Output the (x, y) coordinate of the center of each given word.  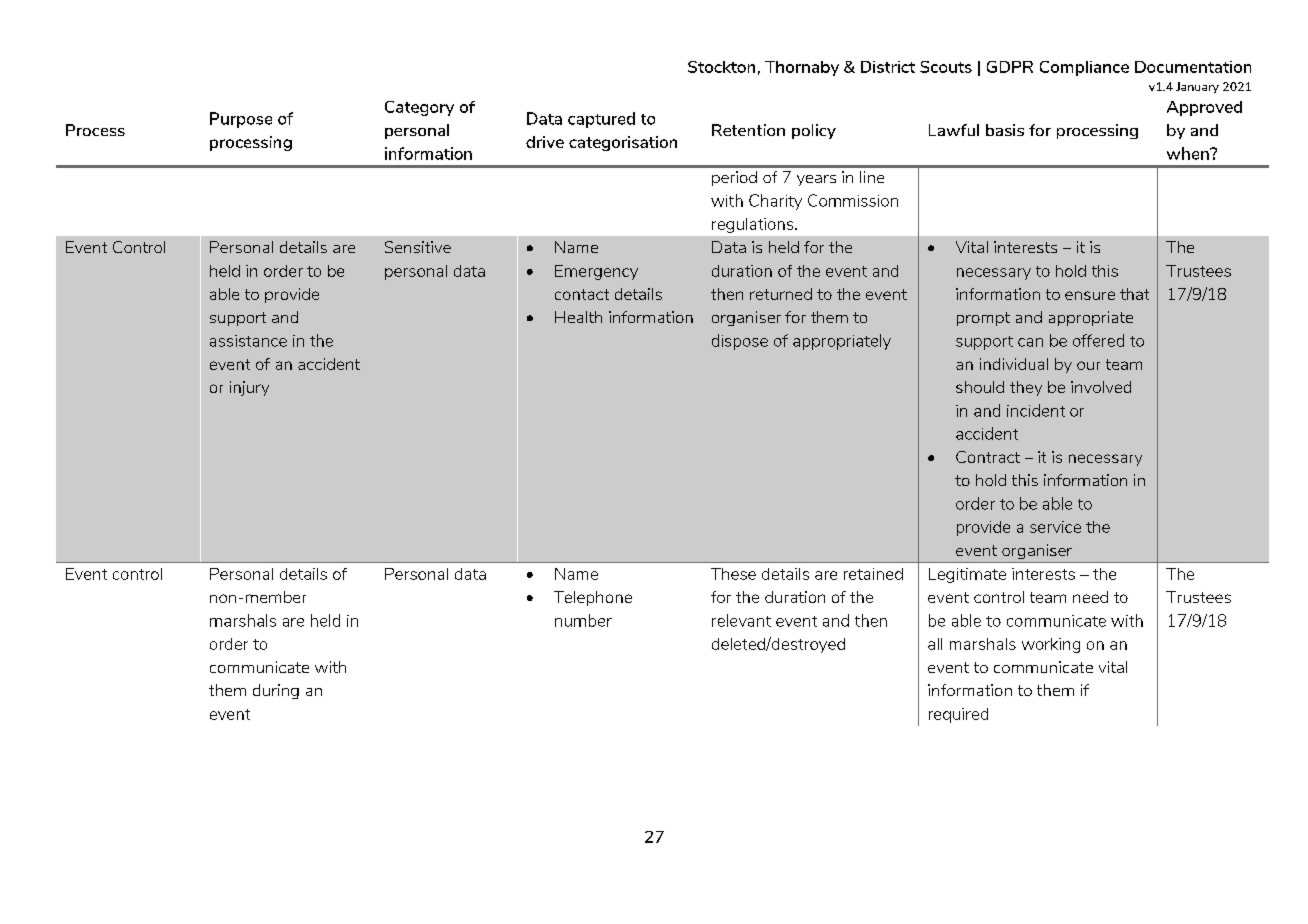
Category (419, 108)
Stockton (721, 67)
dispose (740, 342)
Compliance (1084, 68)
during (276, 691)
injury (249, 388)
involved (1101, 387)
